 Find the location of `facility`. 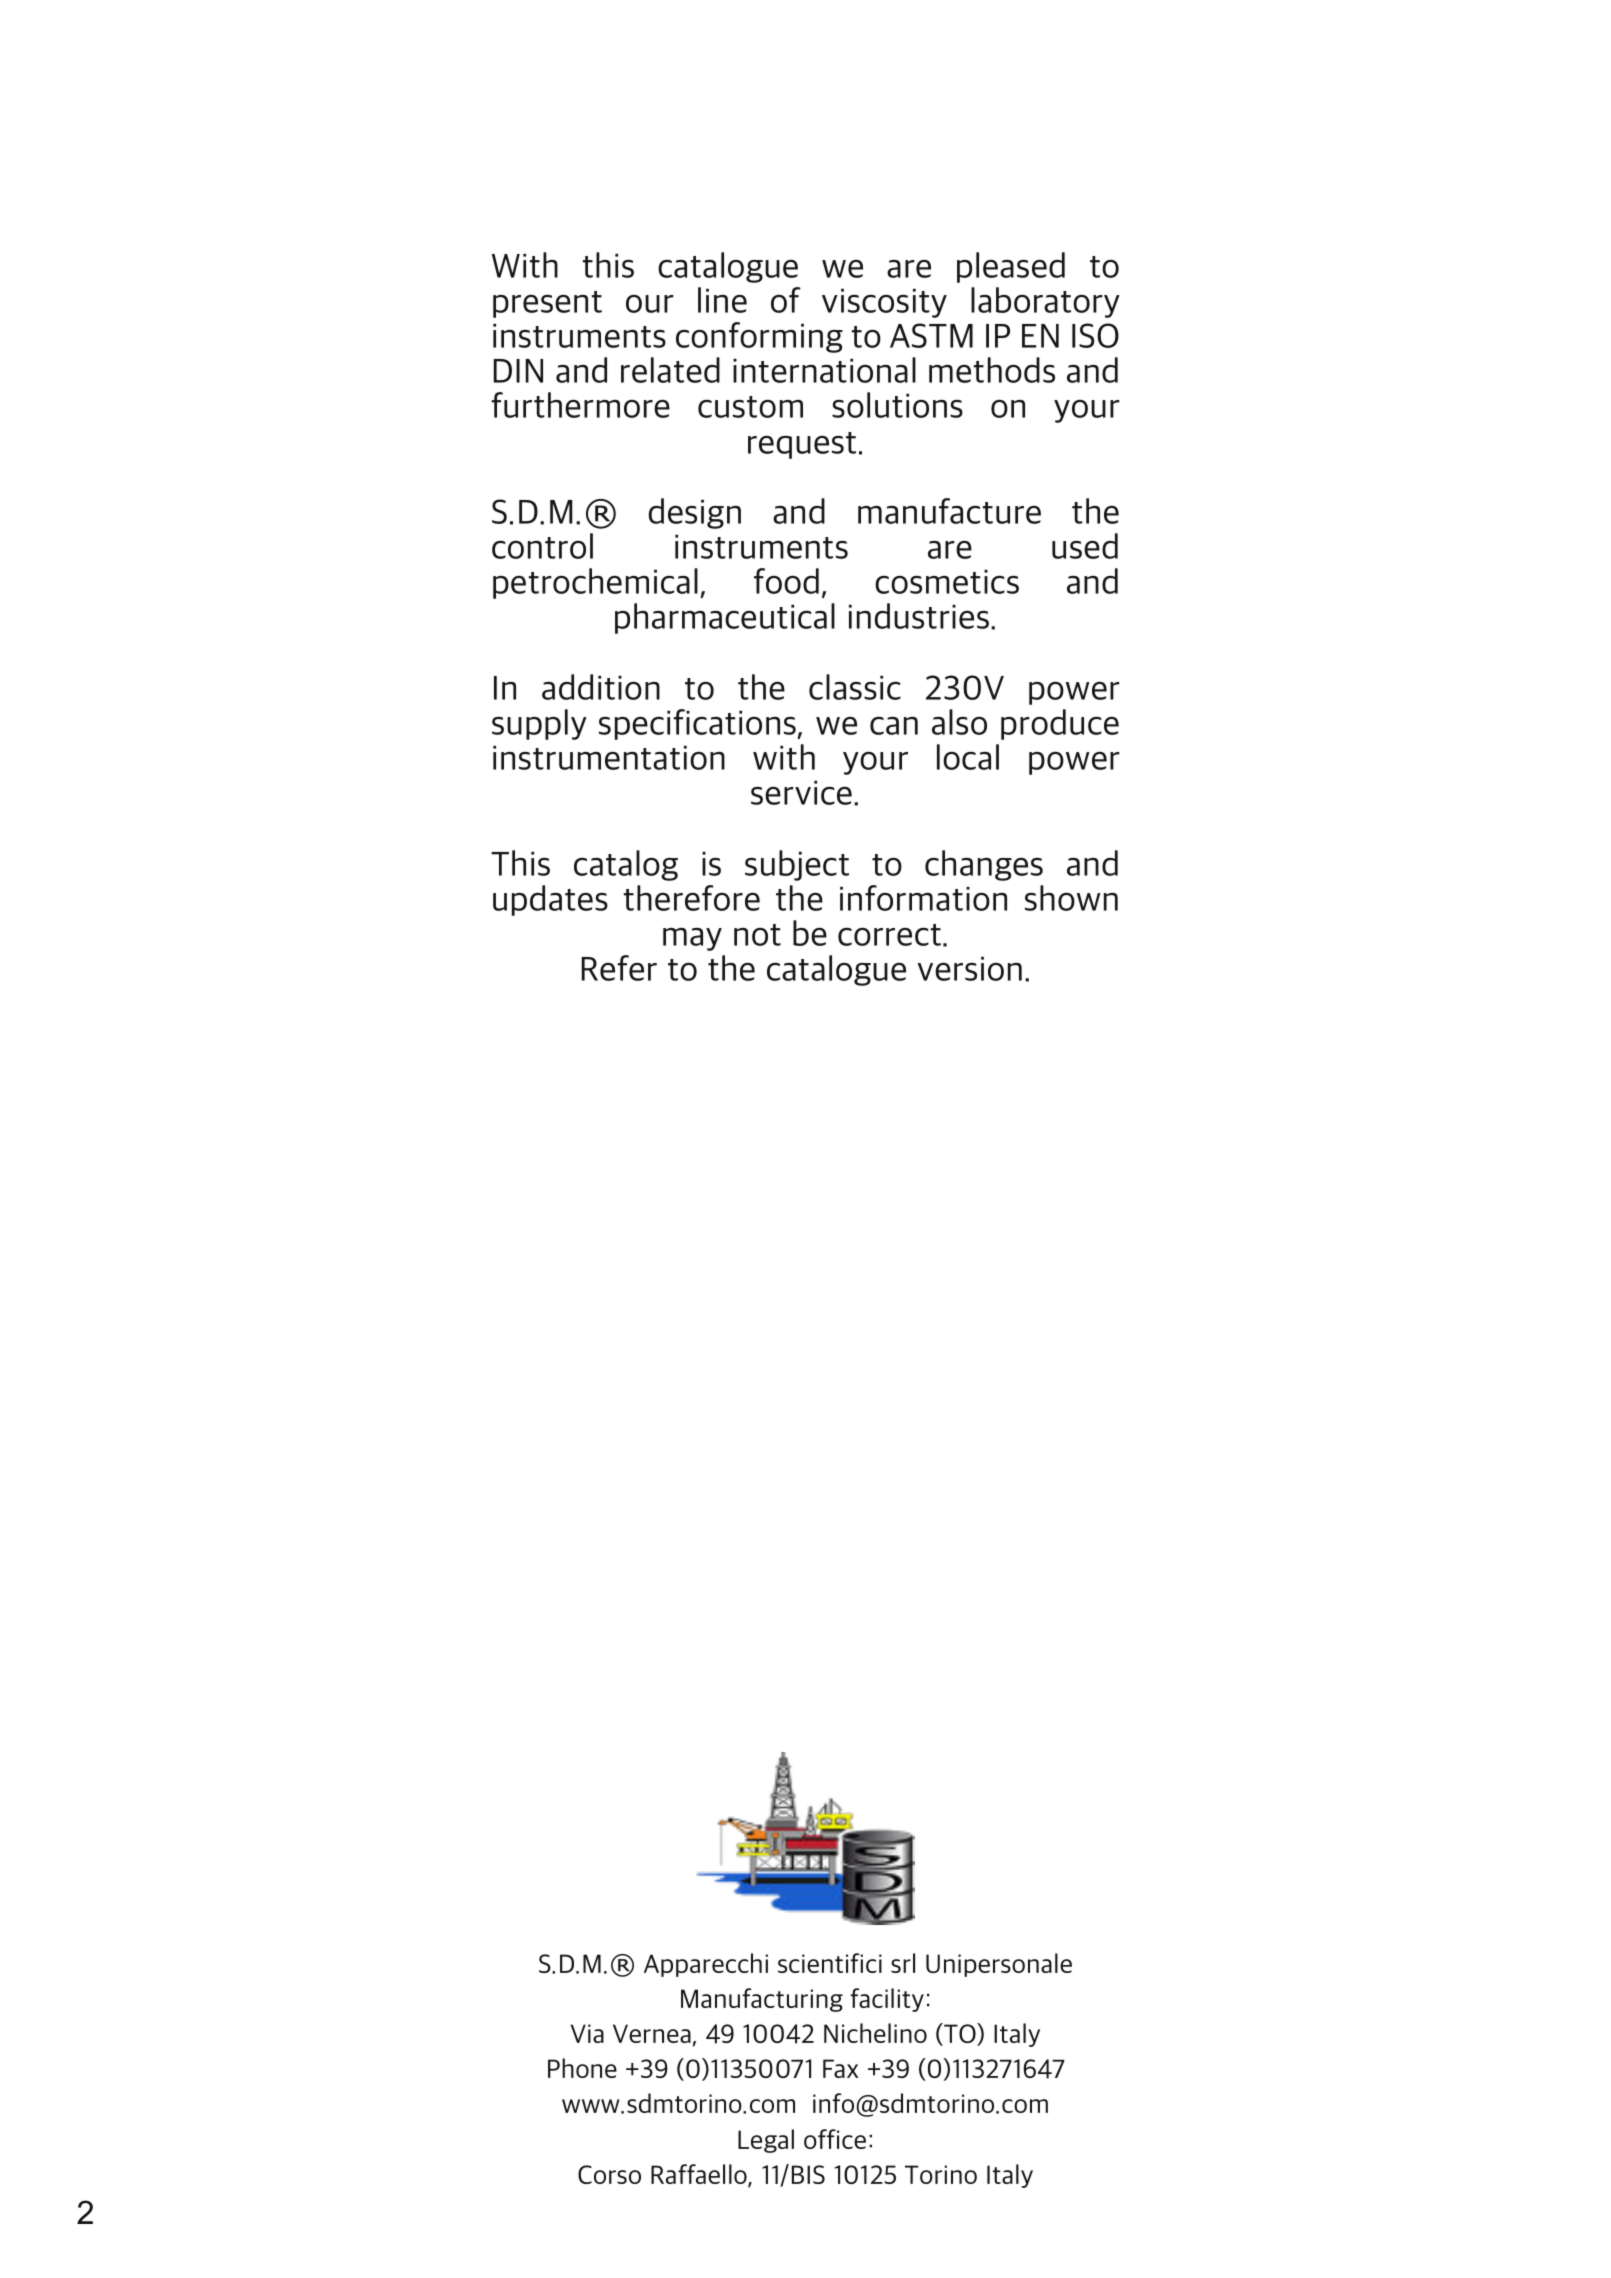

facility is located at coordinates (887, 2000).
